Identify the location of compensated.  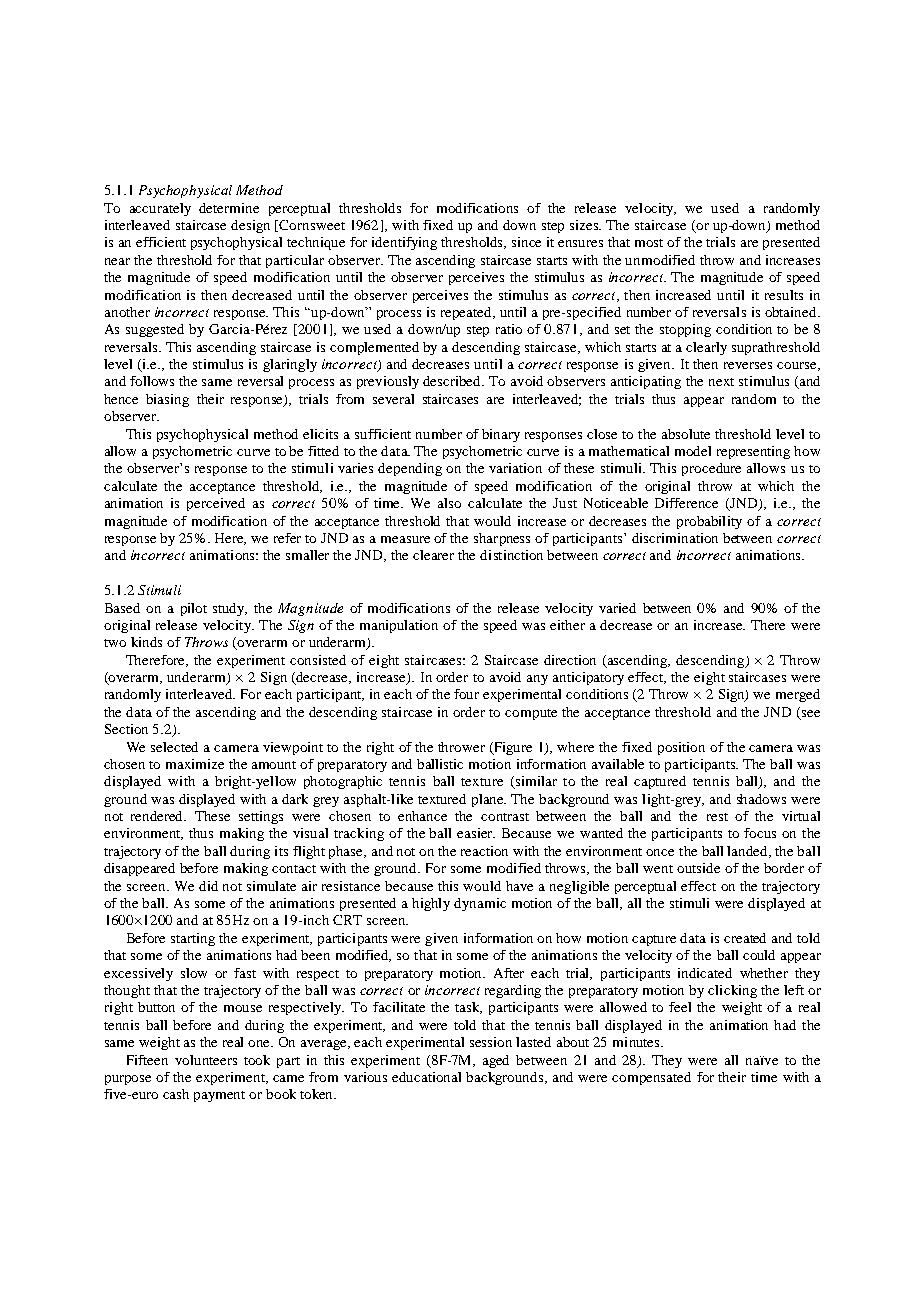
(651, 1078).
